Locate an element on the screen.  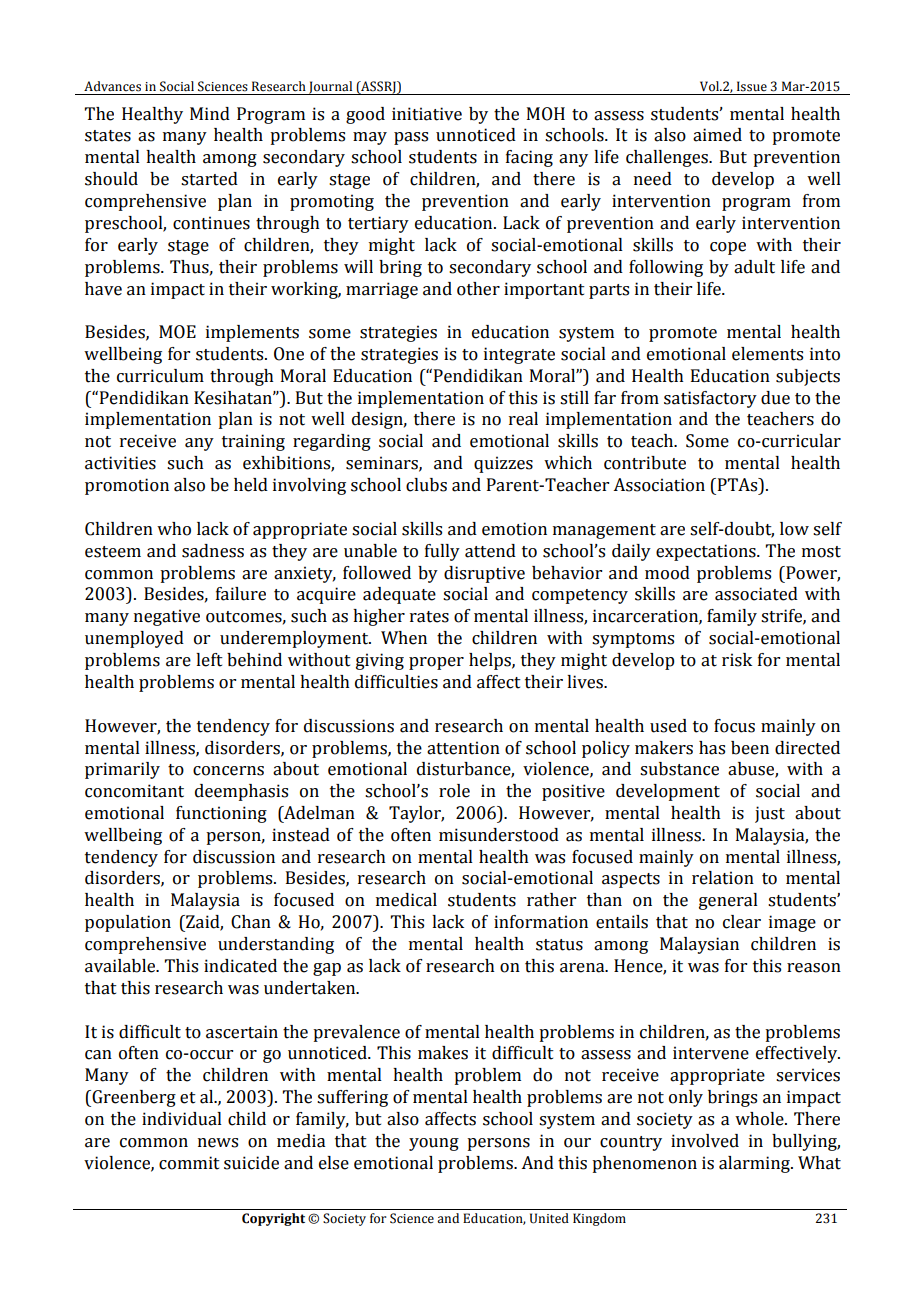
news is located at coordinates (218, 1143).
